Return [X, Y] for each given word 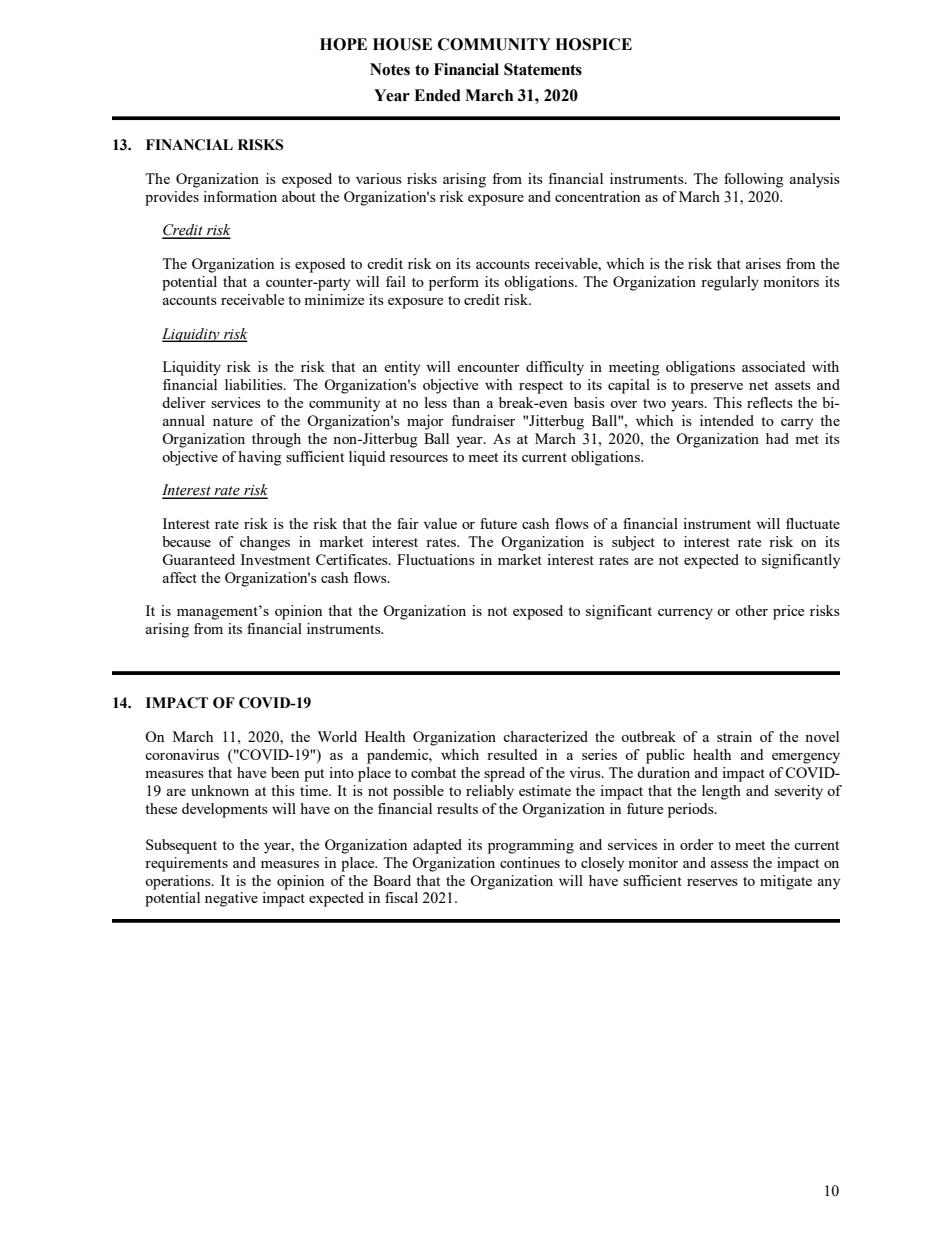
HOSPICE [593, 44]
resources [419, 458]
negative [231, 899]
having [260, 458]
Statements [543, 69]
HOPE [343, 44]
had [777, 438]
